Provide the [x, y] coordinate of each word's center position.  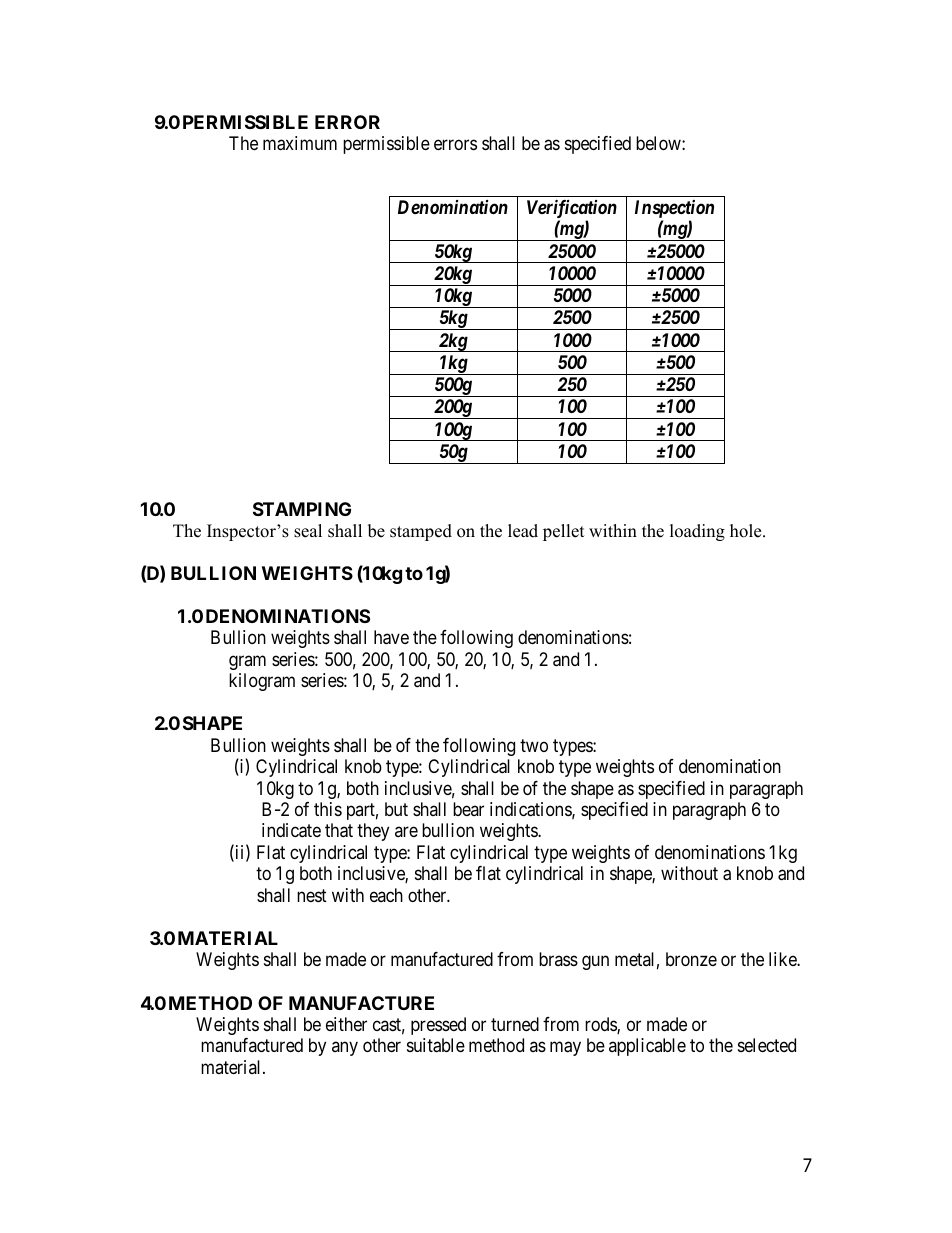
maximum [300, 143]
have [391, 637]
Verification [572, 210]
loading [697, 532]
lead [523, 531]
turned [515, 1024]
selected [767, 1045]
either [346, 1024]
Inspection [674, 210]
